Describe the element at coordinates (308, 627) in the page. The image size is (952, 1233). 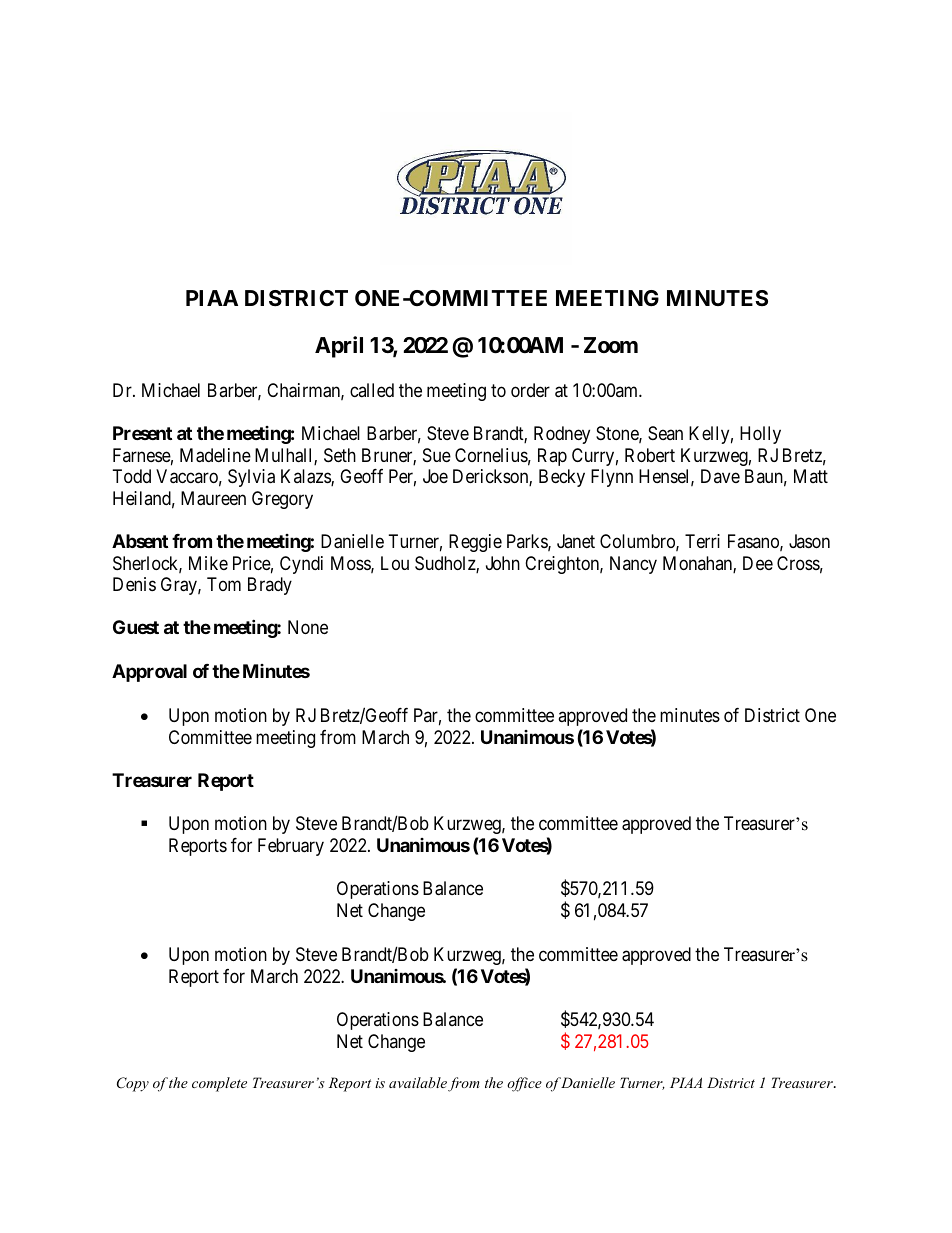
I see `None` at that location.
